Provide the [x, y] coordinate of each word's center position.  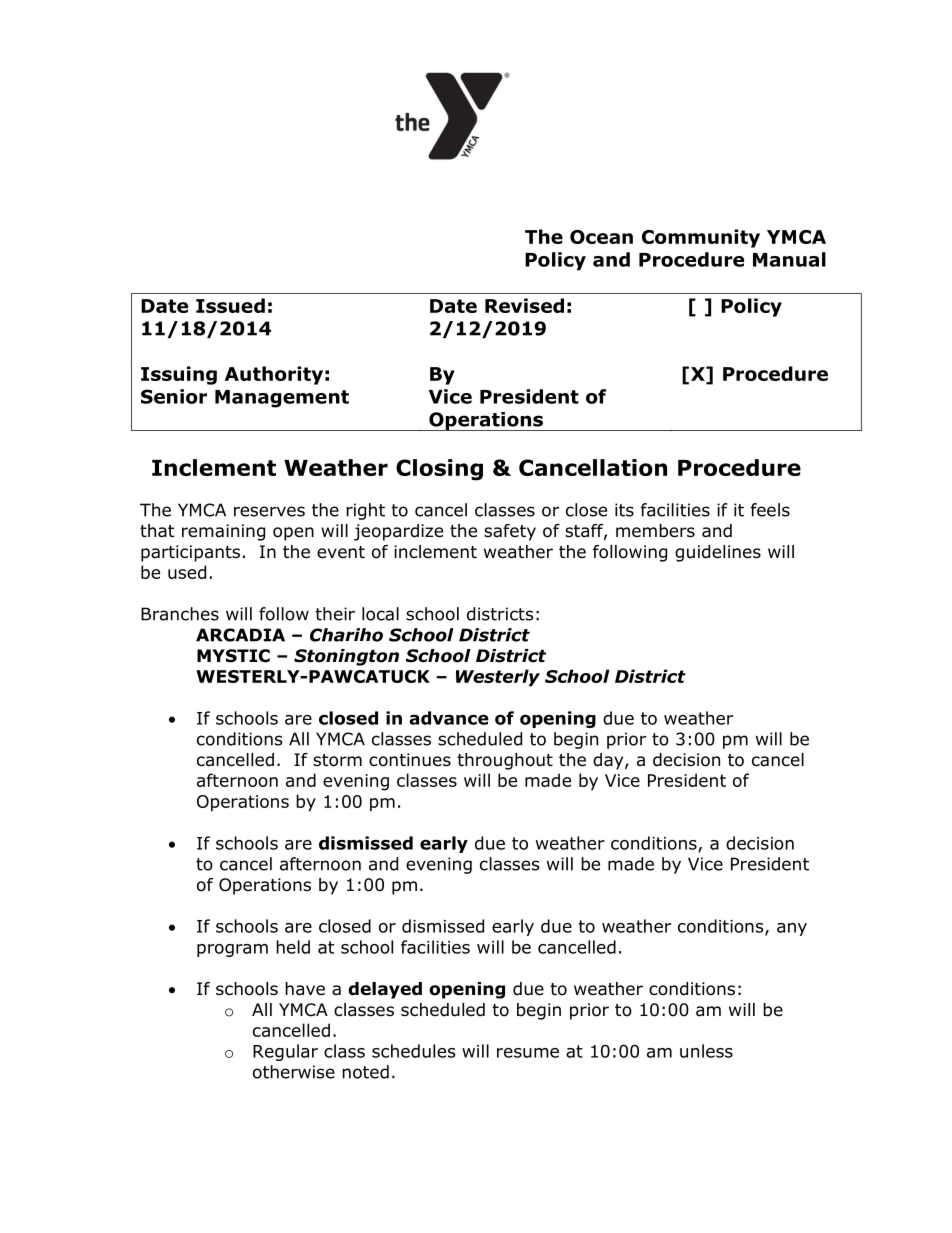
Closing [439, 470]
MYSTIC [233, 656]
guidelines [718, 553]
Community [701, 238]
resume [528, 1053]
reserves [269, 511]
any [792, 929]
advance [449, 718]
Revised [524, 305]
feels [770, 510]
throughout [505, 761]
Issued [230, 305]
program [232, 950]
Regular [285, 1052]
